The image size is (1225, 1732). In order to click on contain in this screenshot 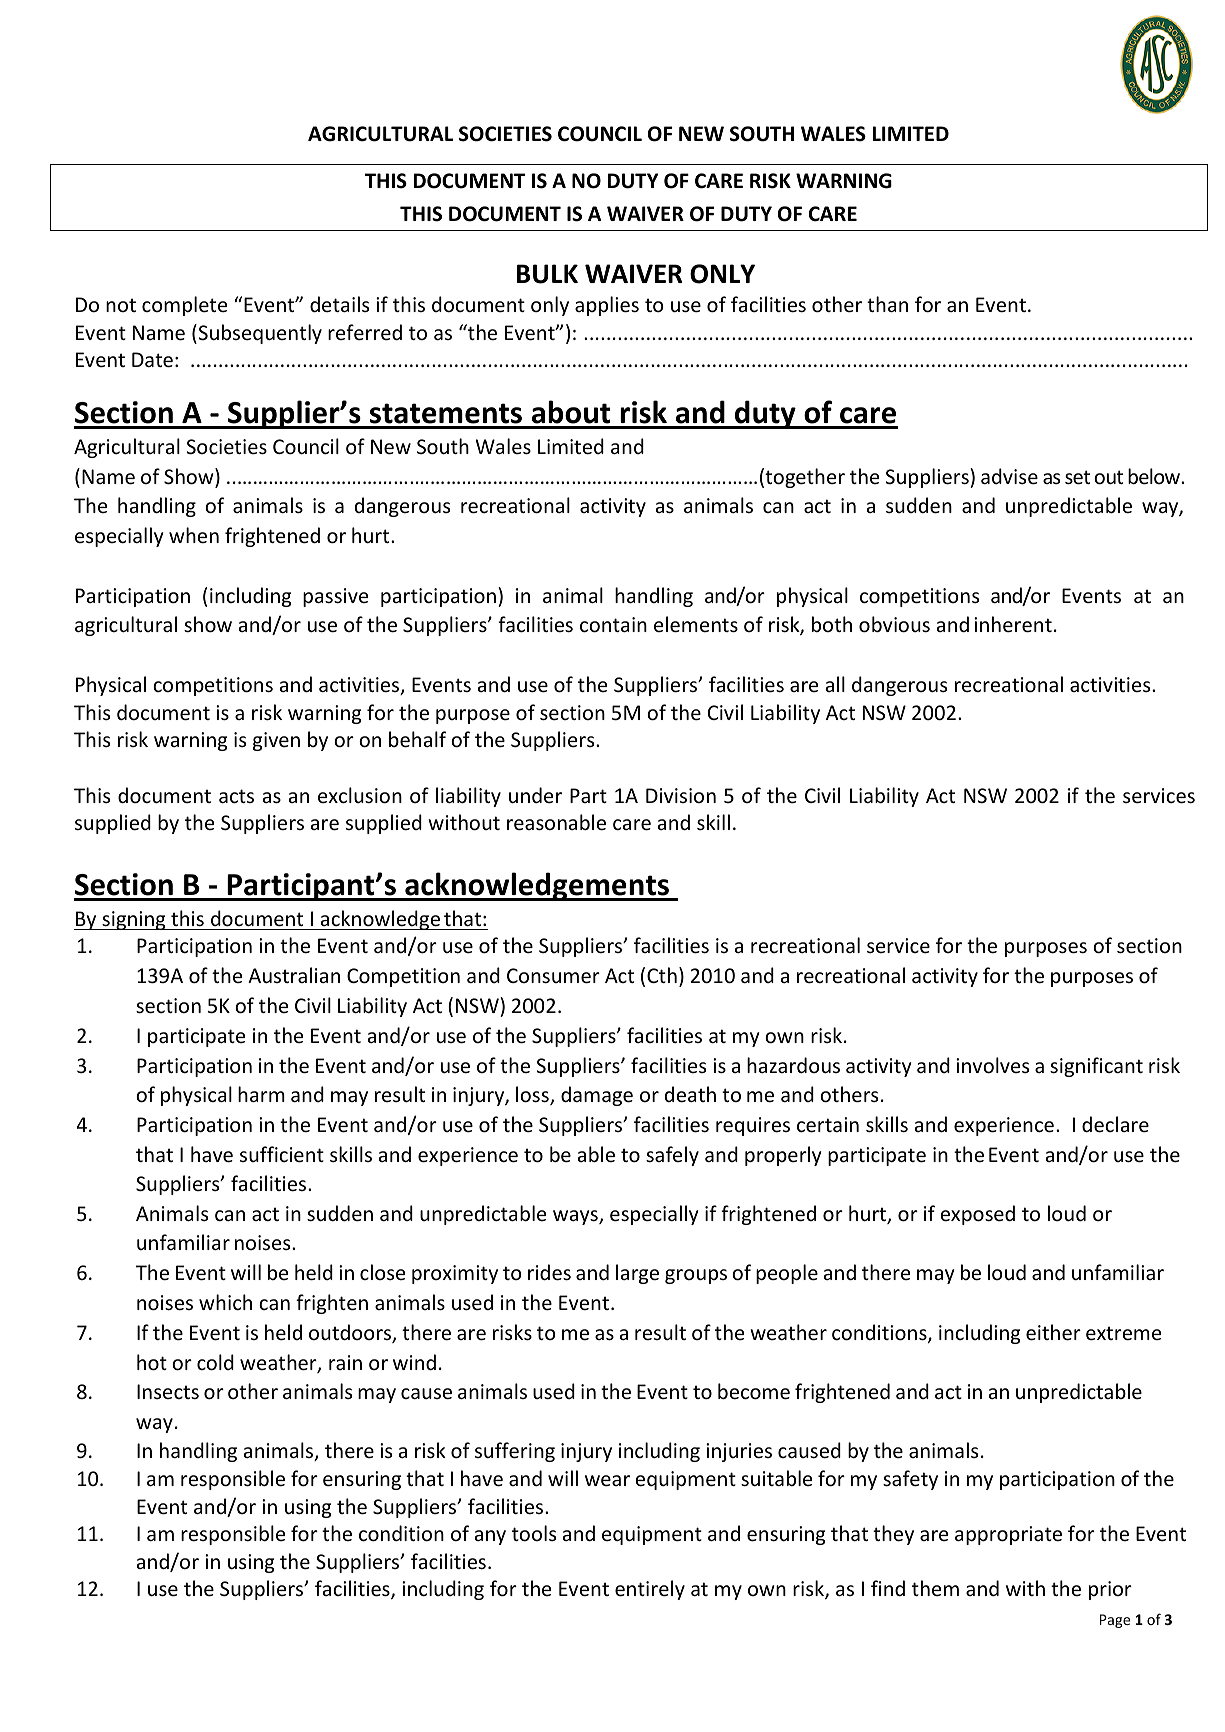, I will do `click(613, 625)`.
